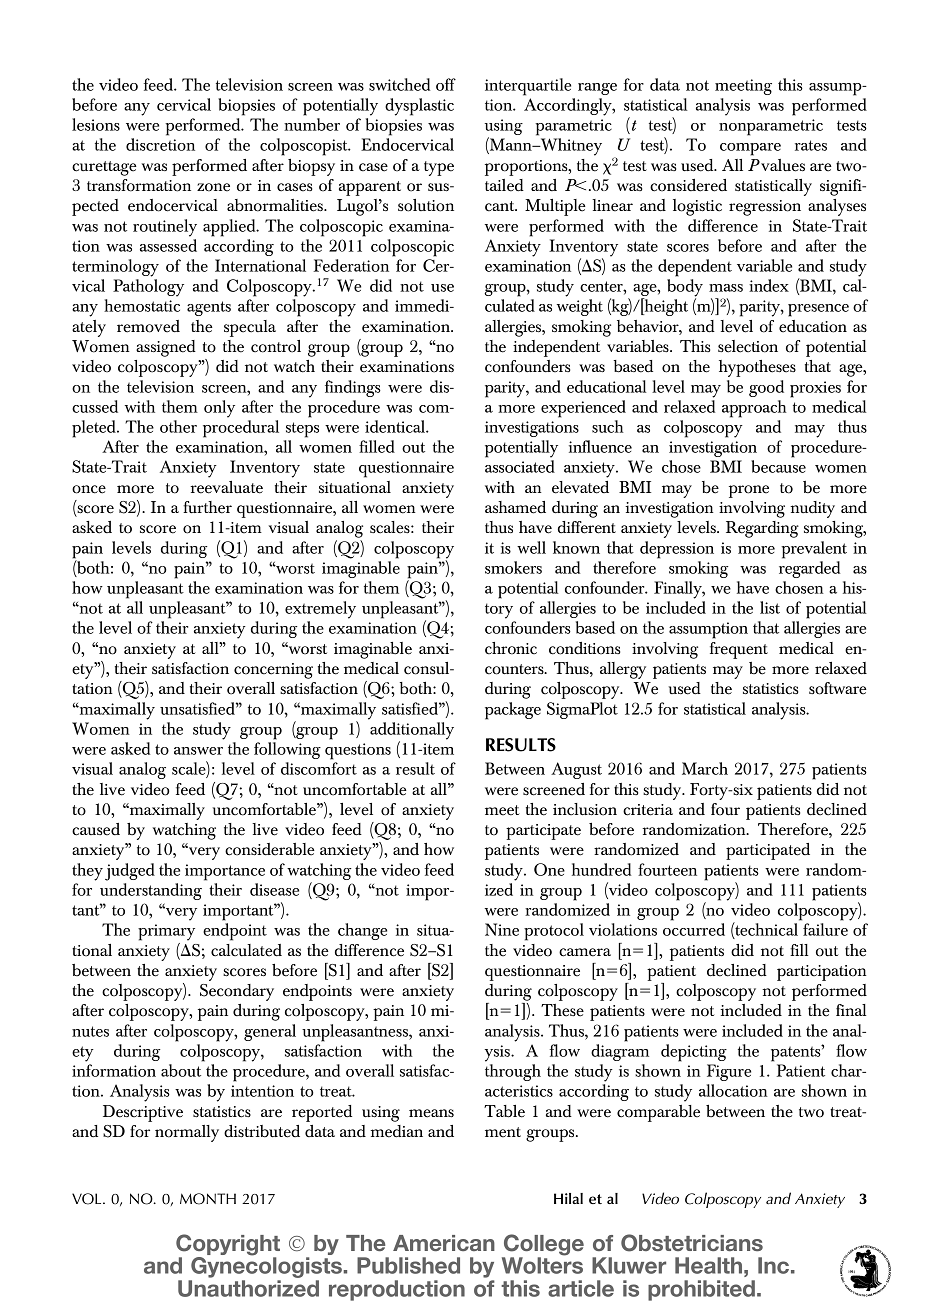  What do you see at coordinates (396, 426) in the screenshot?
I see `identical` at bounding box center [396, 426].
